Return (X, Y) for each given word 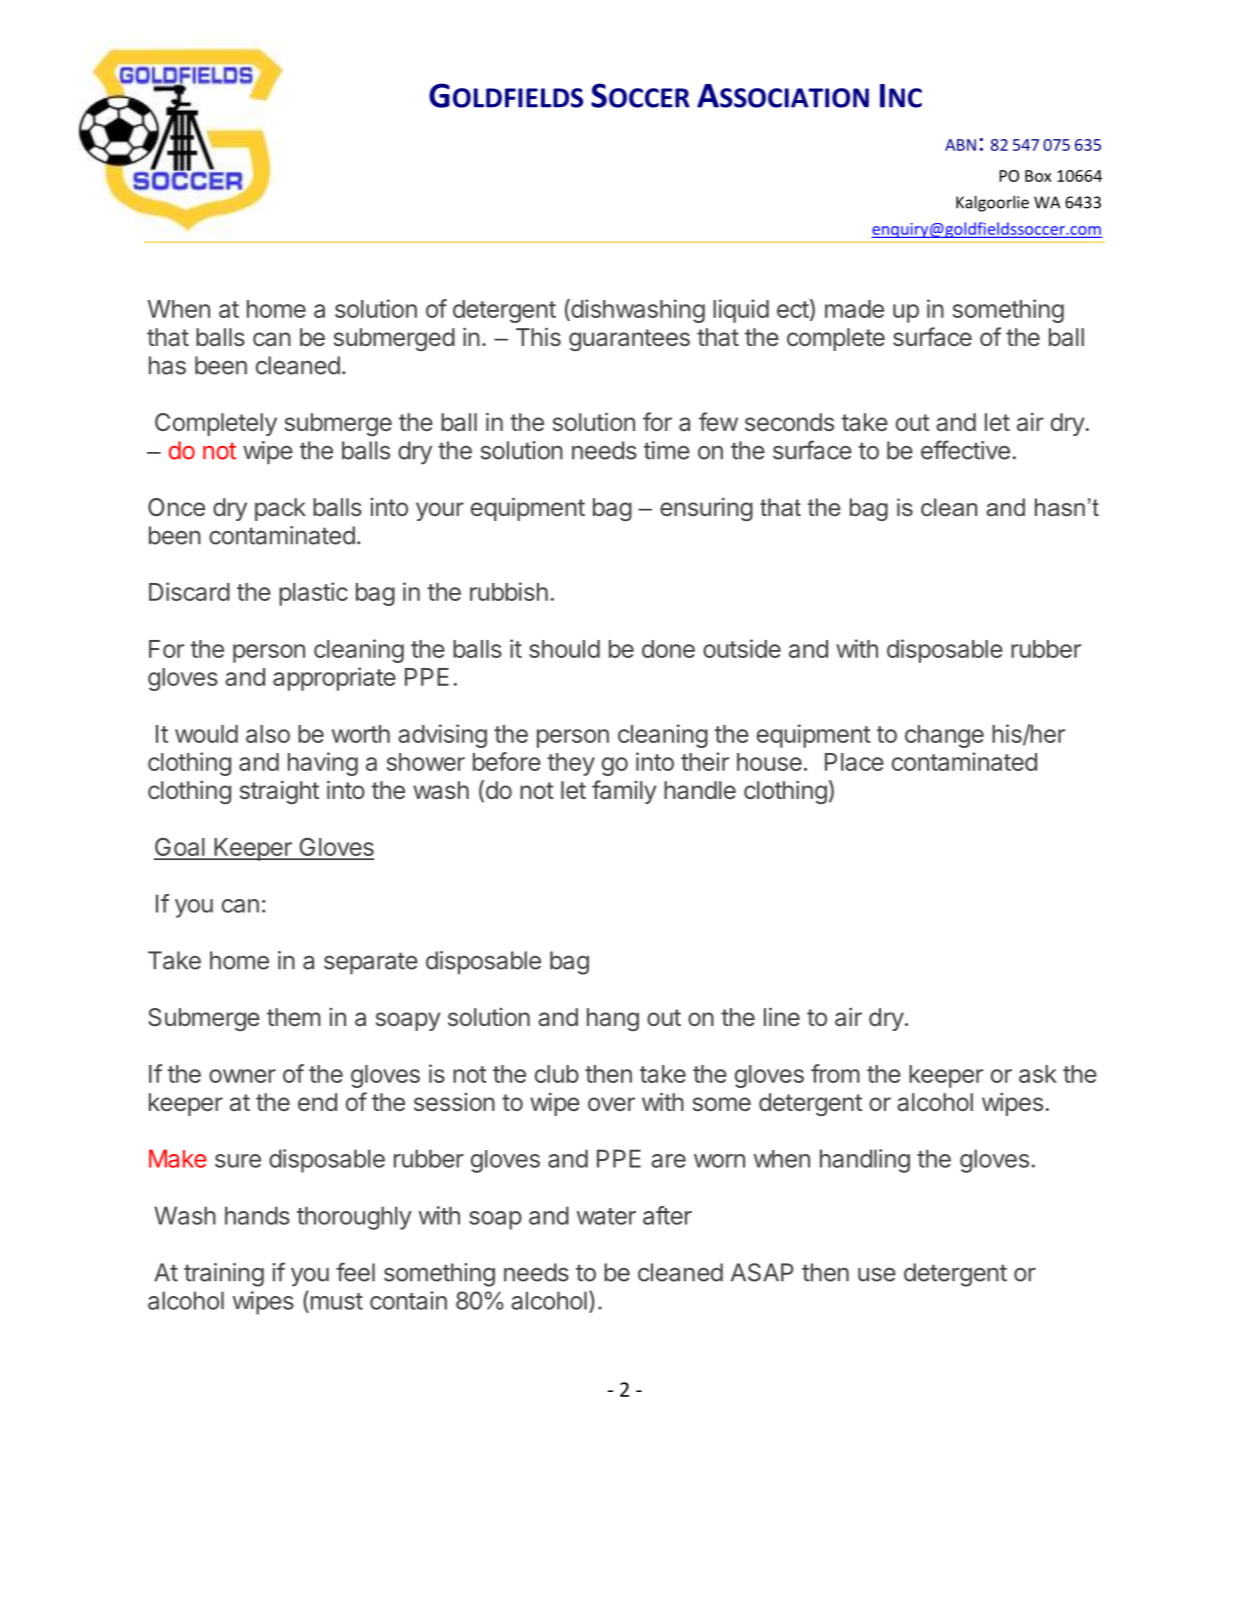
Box (1038, 176)
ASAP (762, 1272)
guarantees (629, 340)
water (606, 1216)
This (538, 336)
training (224, 1275)
